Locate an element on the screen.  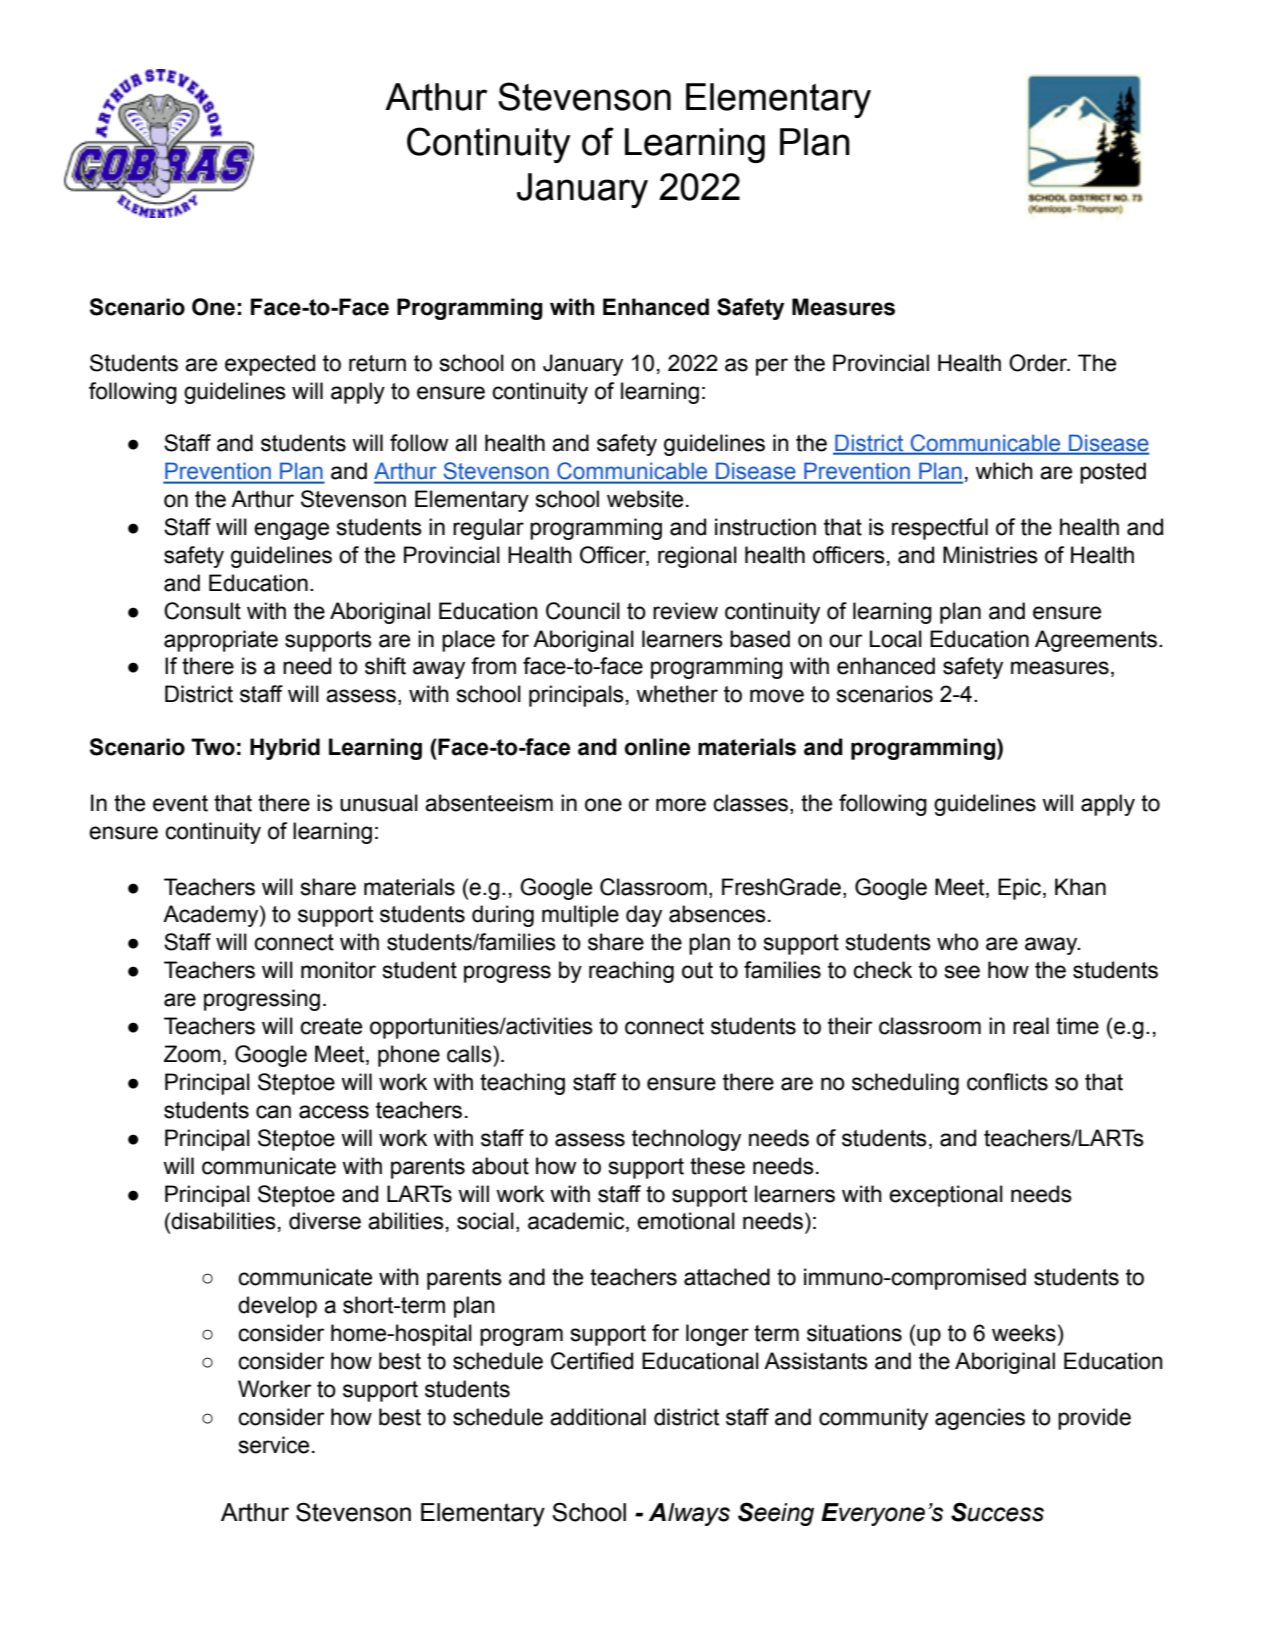
who is located at coordinates (958, 942).
